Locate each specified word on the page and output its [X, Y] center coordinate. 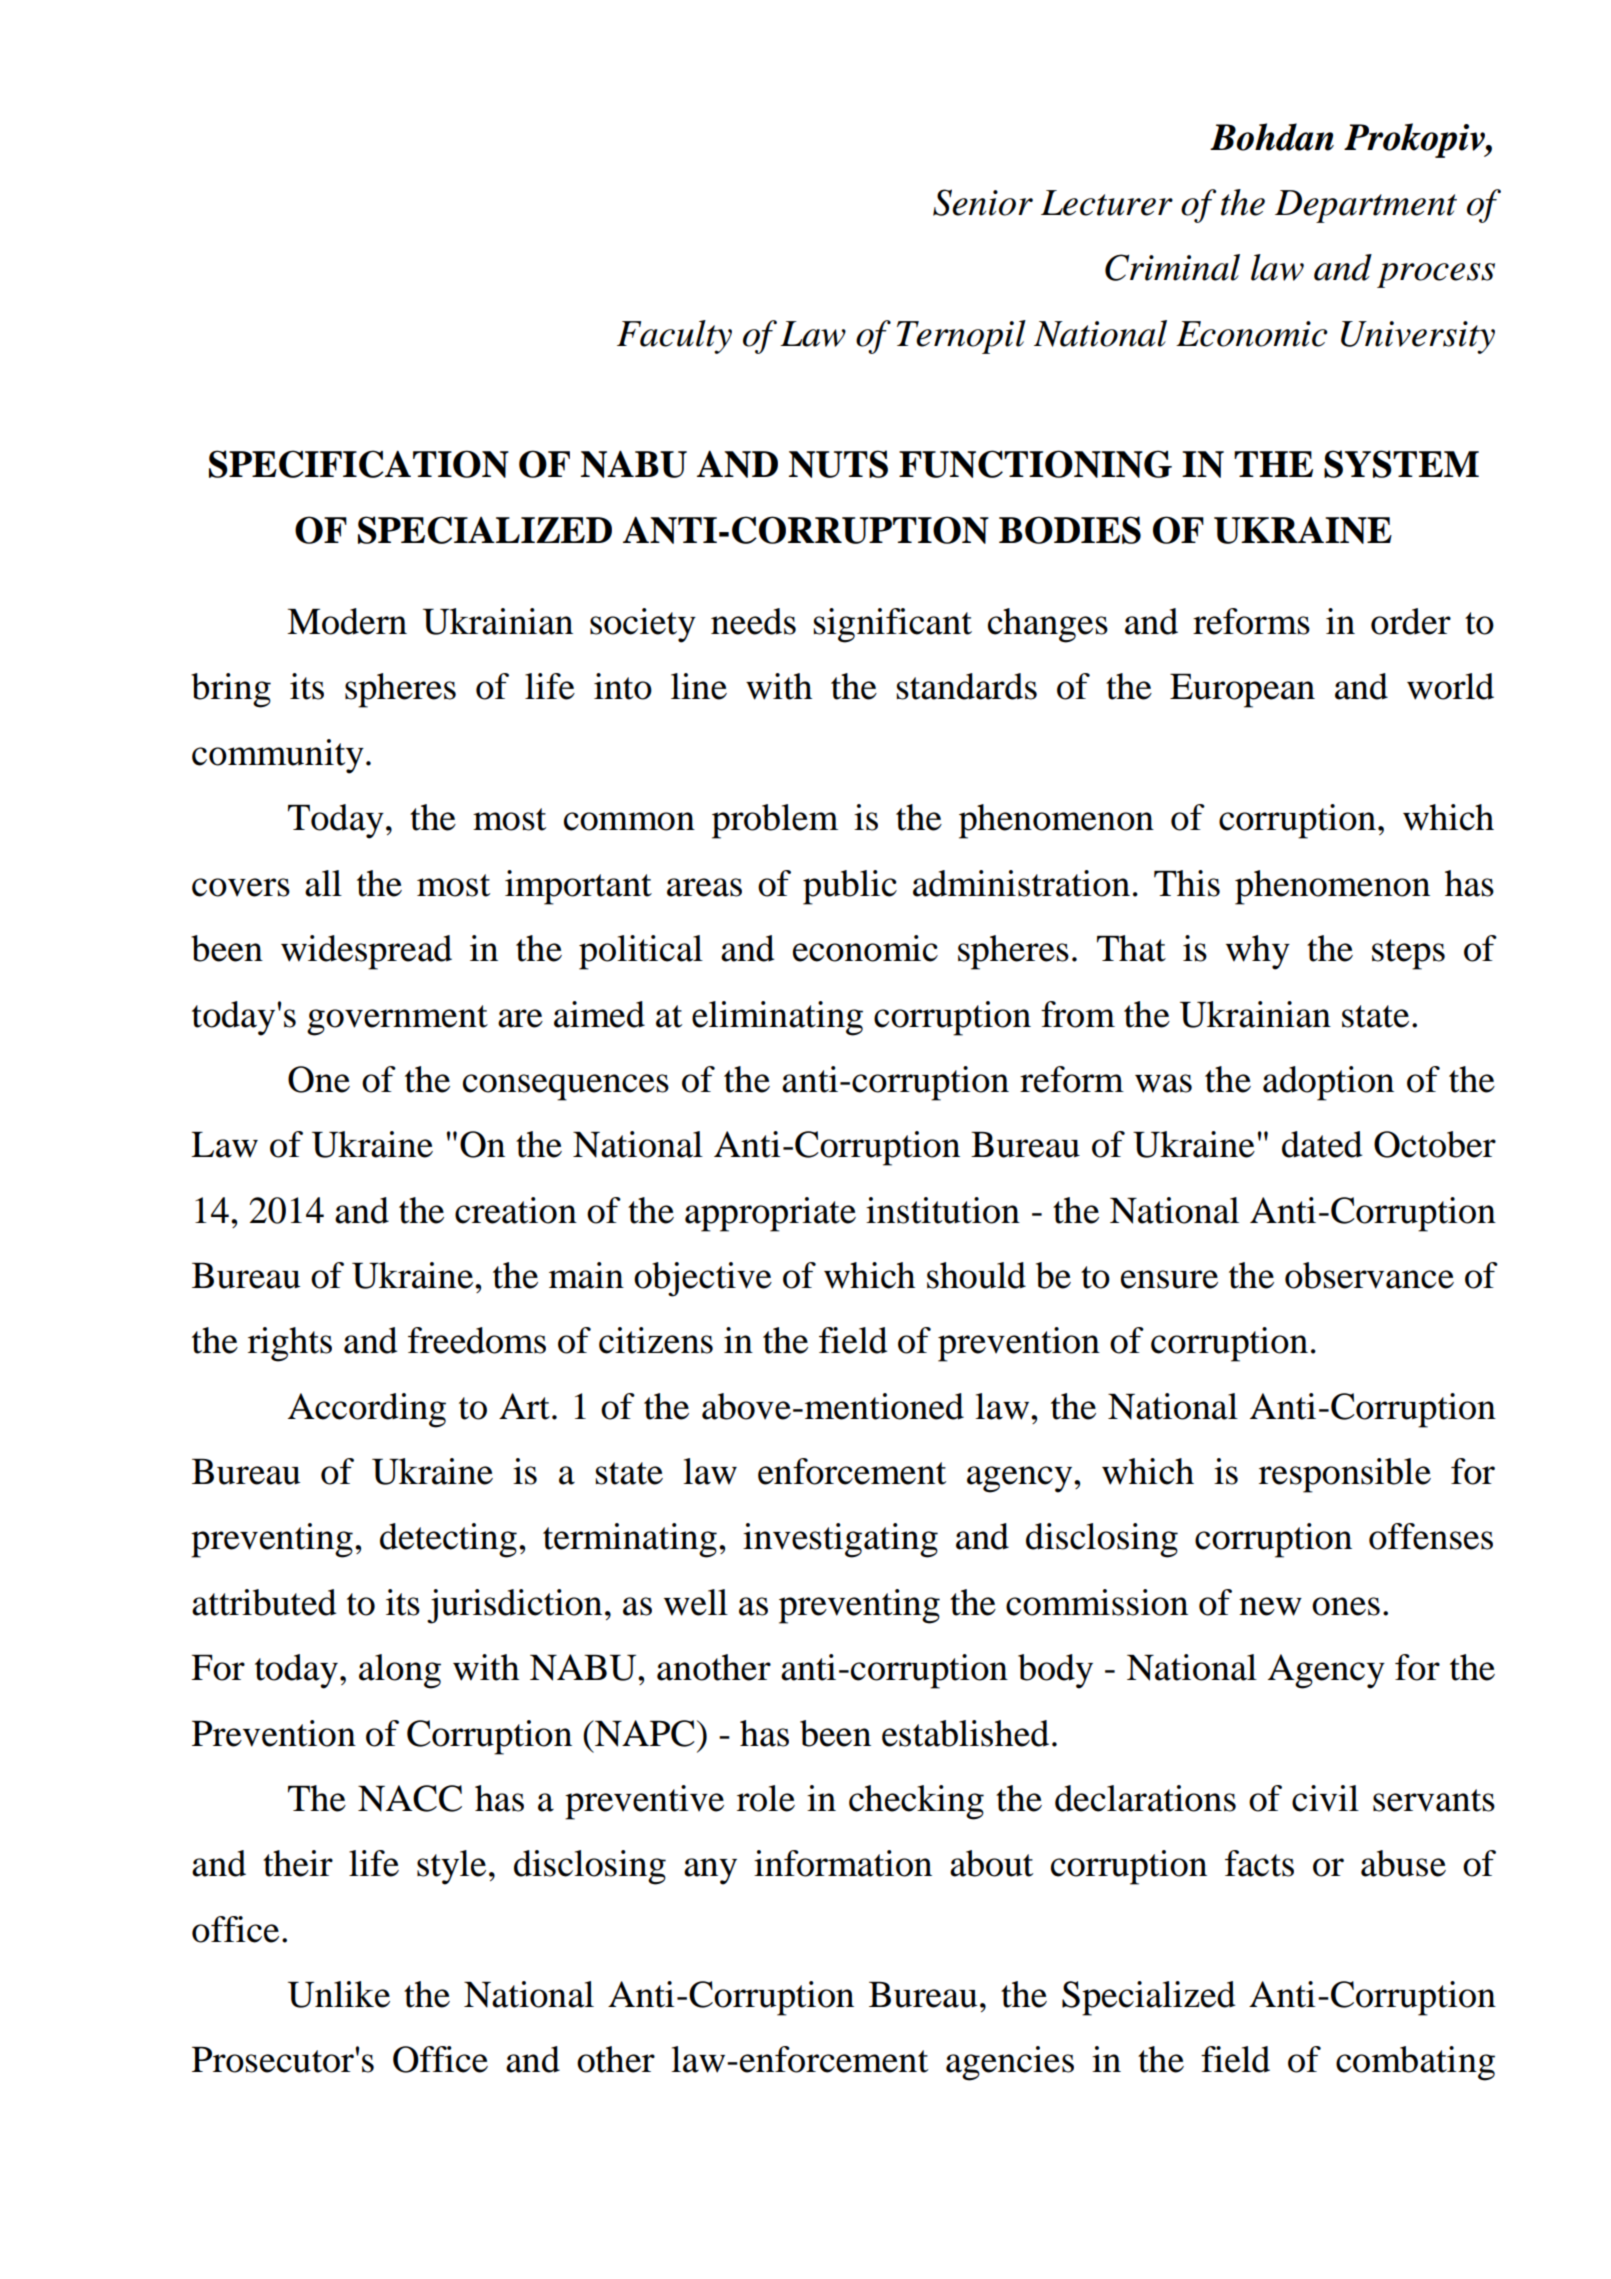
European [1242, 691]
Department [1366, 206]
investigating [840, 1540]
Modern [347, 621]
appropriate [770, 1214]
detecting [448, 1540]
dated [1322, 1144]
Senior [983, 202]
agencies [1010, 2063]
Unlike [339, 1994]
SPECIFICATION [359, 464]
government [397, 1020]
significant [893, 625]
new [1270, 1606]
